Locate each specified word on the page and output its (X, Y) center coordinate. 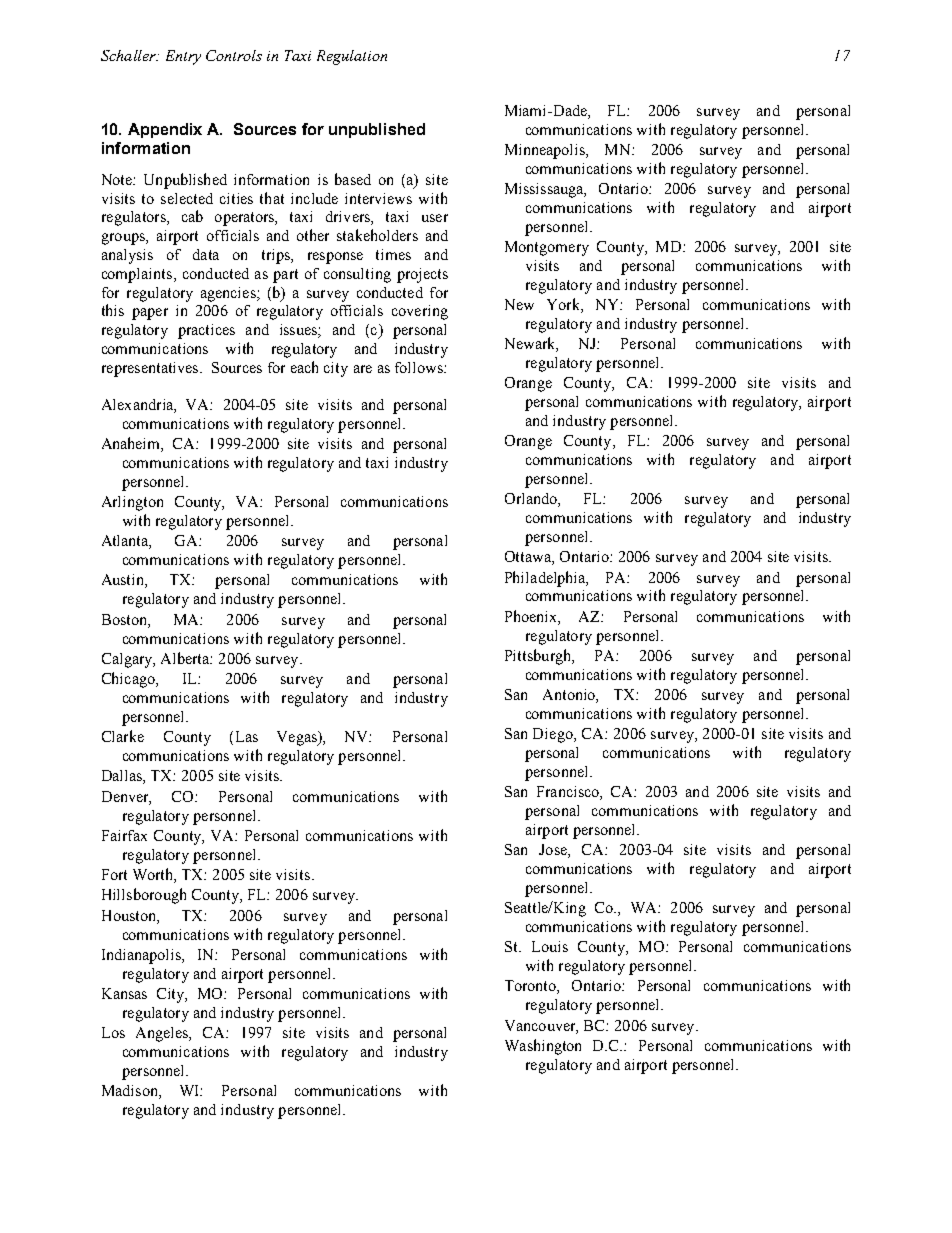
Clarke (123, 736)
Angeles (163, 1034)
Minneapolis (546, 151)
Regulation (352, 57)
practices (206, 331)
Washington (543, 1047)
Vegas (298, 738)
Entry (183, 57)
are (363, 369)
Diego (554, 735)
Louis (550, 946)
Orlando (532, 500)
